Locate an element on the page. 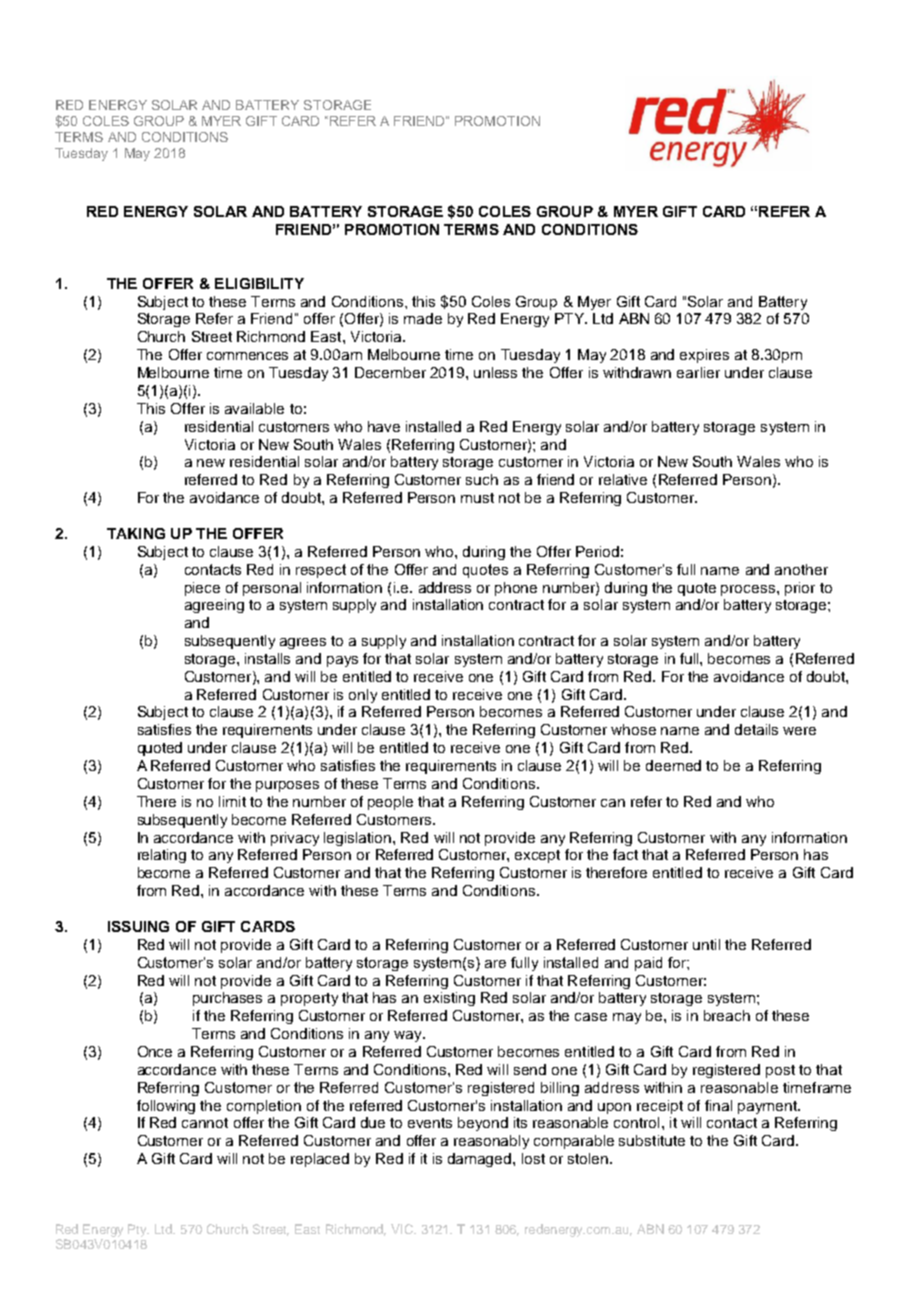  expires is located at coordinates (704, 356).
